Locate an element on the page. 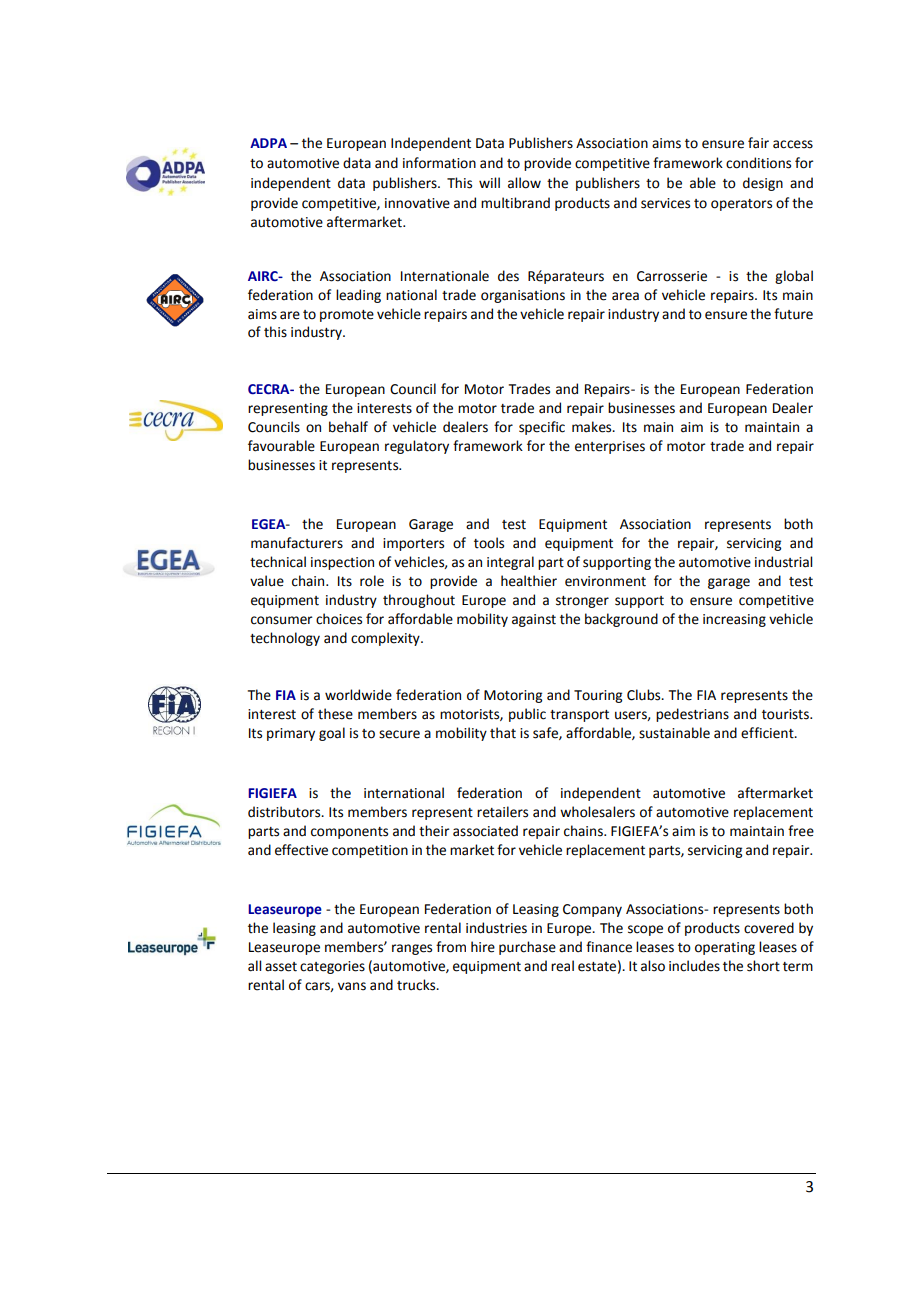 This image has height=1308, width=924. industrial is located at coordinates (783, 562).
